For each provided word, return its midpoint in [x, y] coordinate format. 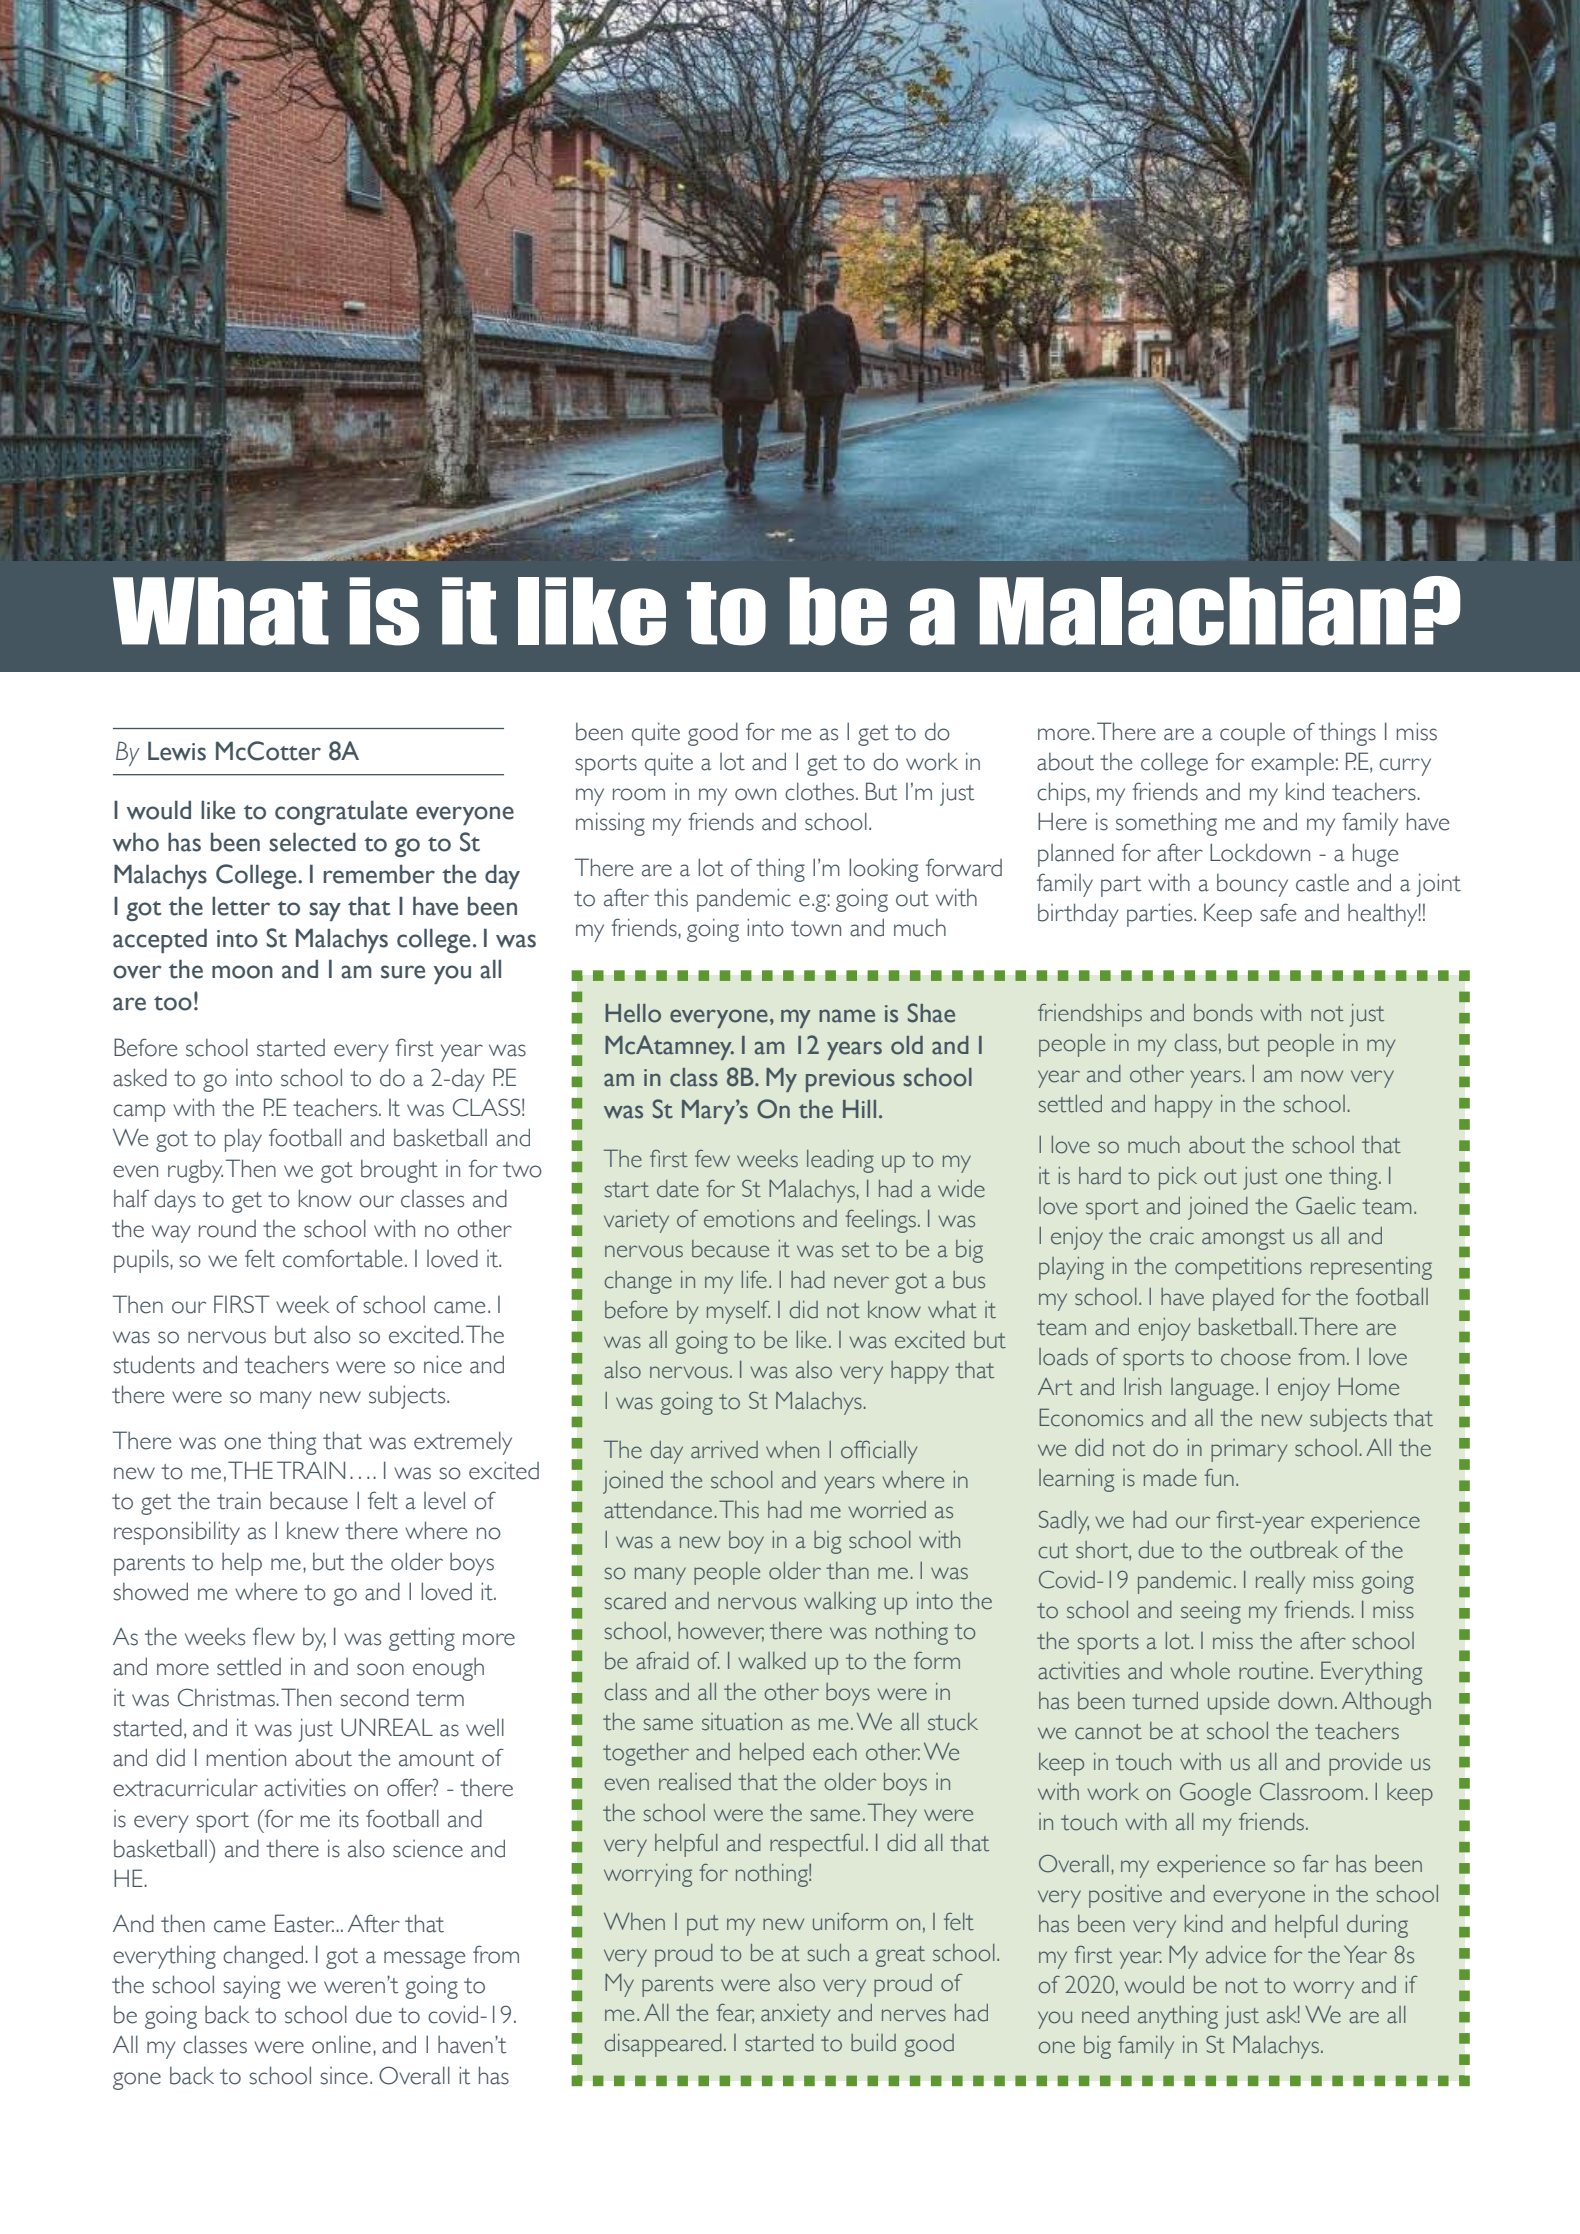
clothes [819, 791]
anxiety [795, 2015]
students [154, 1364]
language [1212, 1389]
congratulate [341, 812]
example [1292, 764]
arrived [724, 1450]
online [341, 2044]
